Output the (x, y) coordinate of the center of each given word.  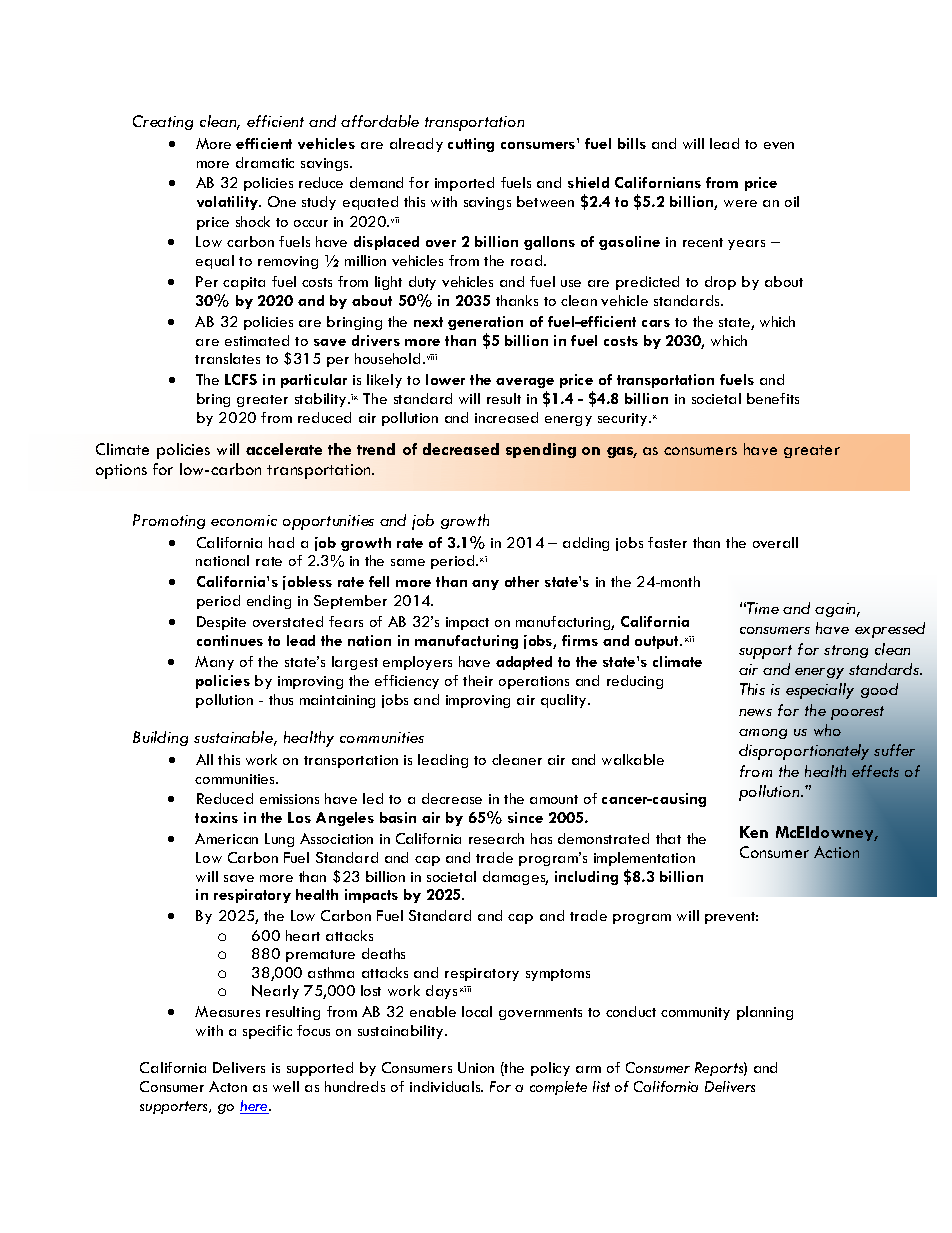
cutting (471, 145)
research (496, 838)
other (522, 581)
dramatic (265, 162)
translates (227, 358)
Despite (221, 623)
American (226, 838)
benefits (773, 398)
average (525, 383)
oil (792, 201)
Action (836, 852)
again (837, 610)
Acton (228, 1086)
